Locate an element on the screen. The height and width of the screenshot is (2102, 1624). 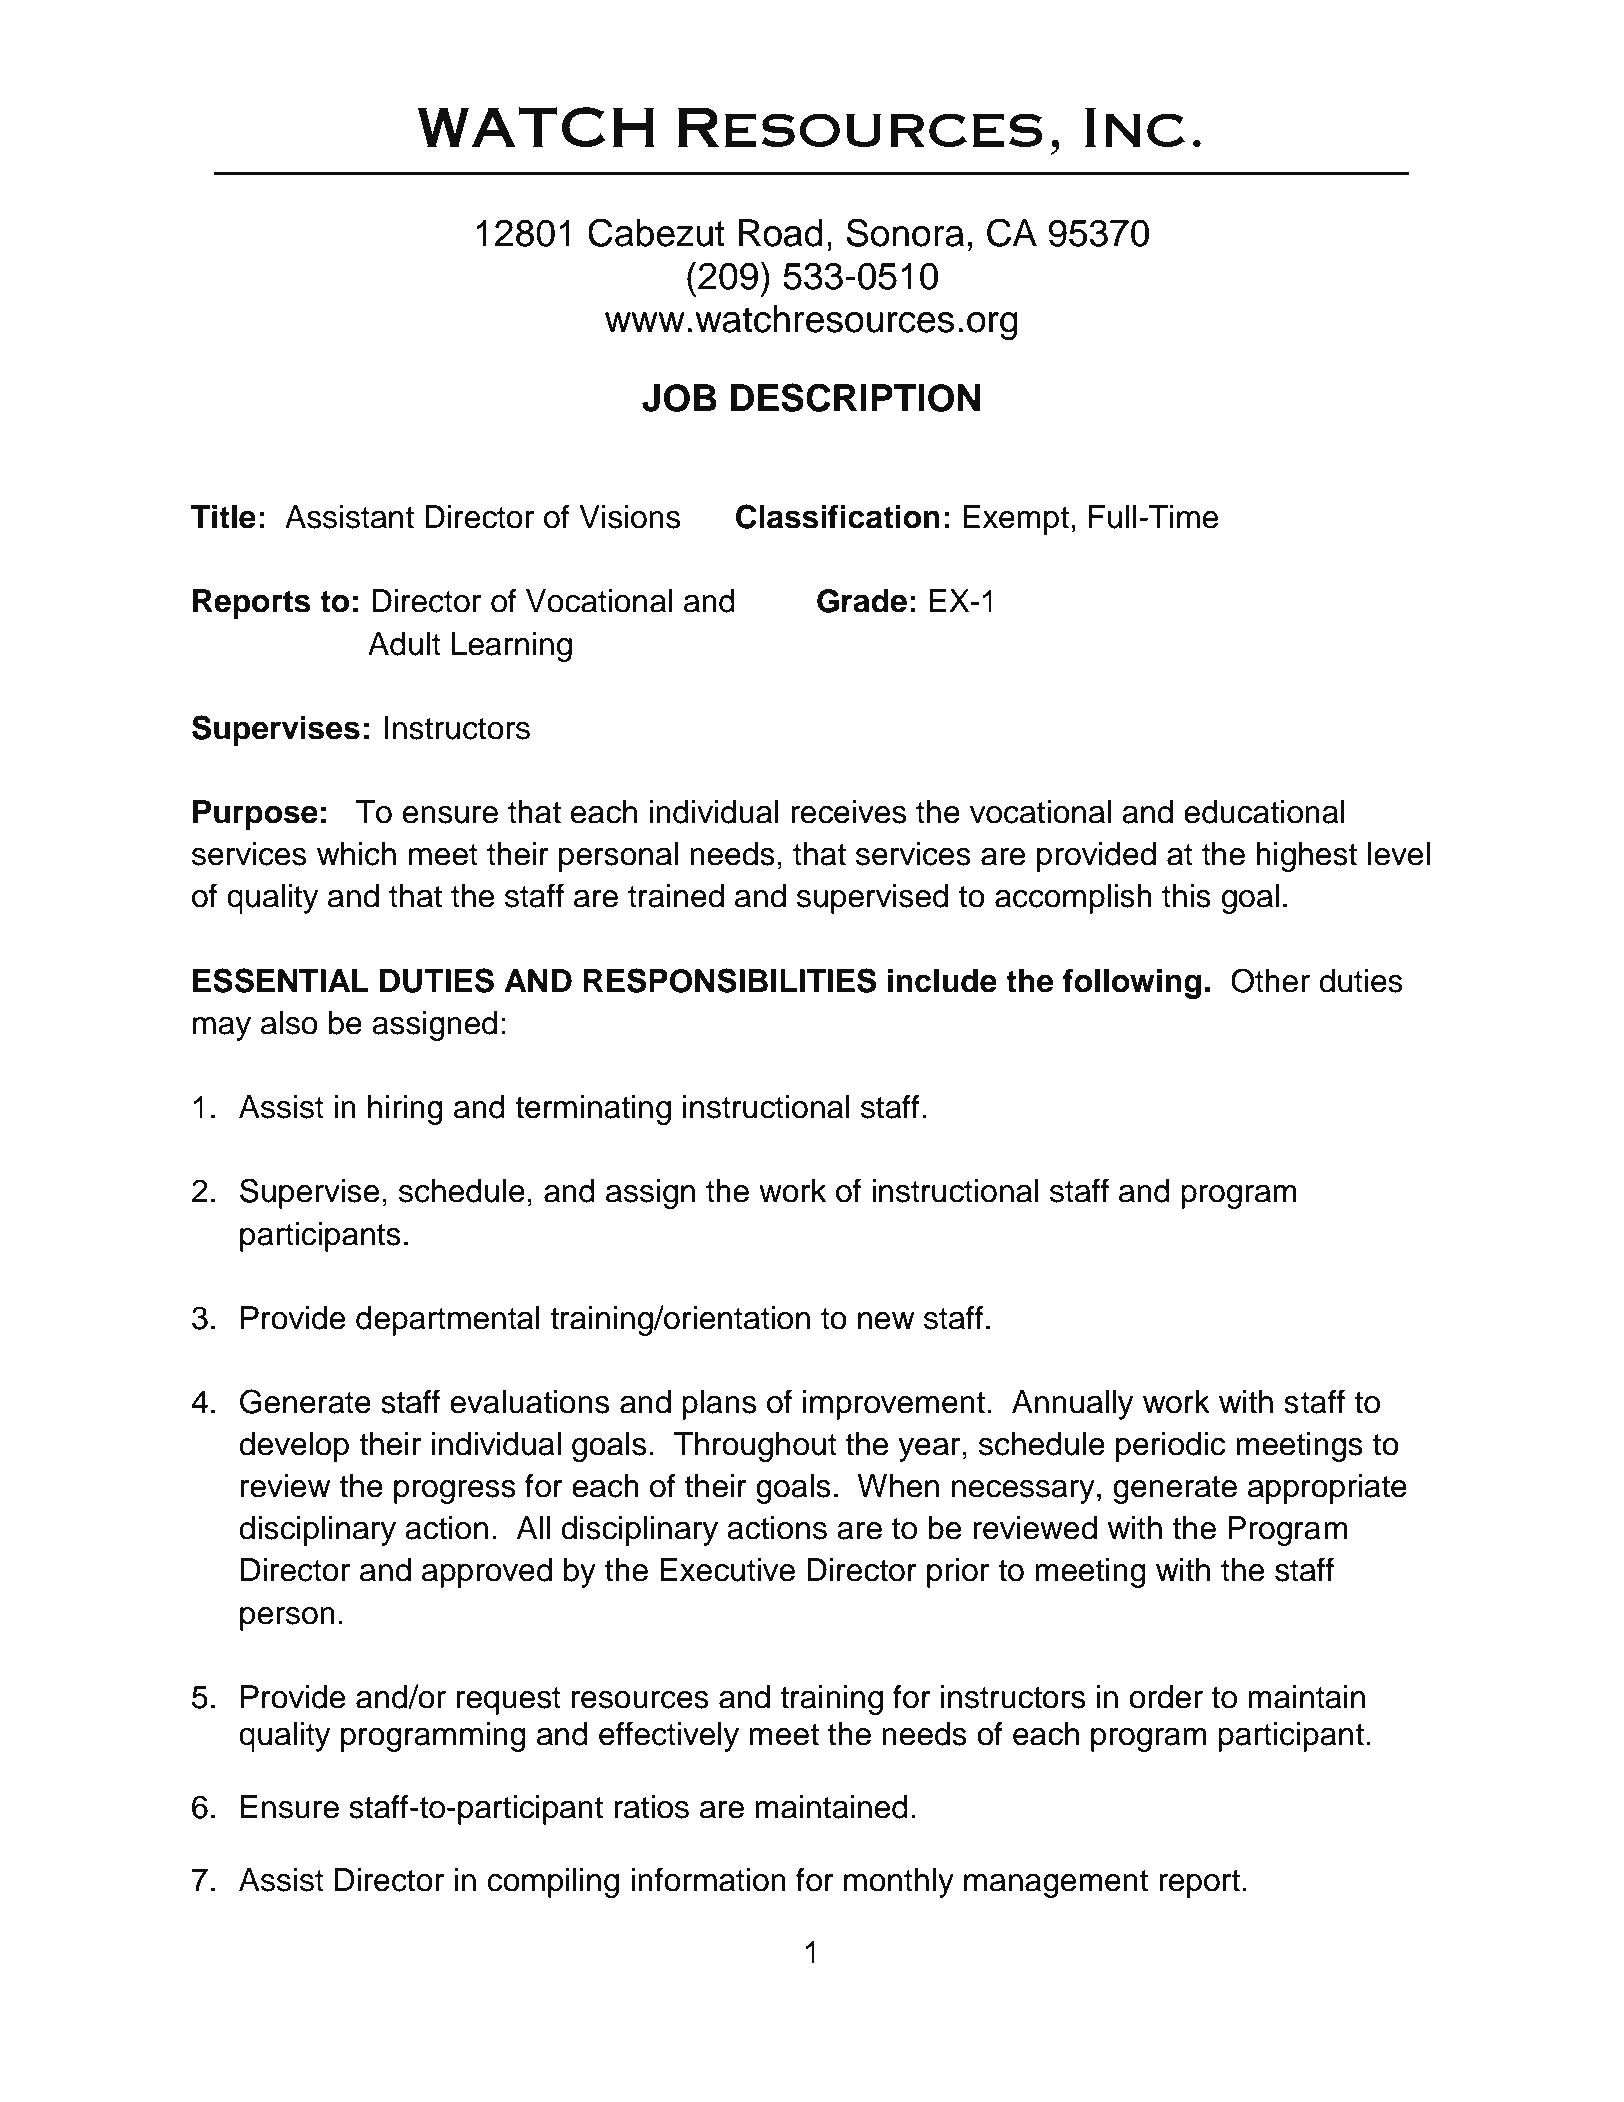
new is located at coordinates (886, 1321).
